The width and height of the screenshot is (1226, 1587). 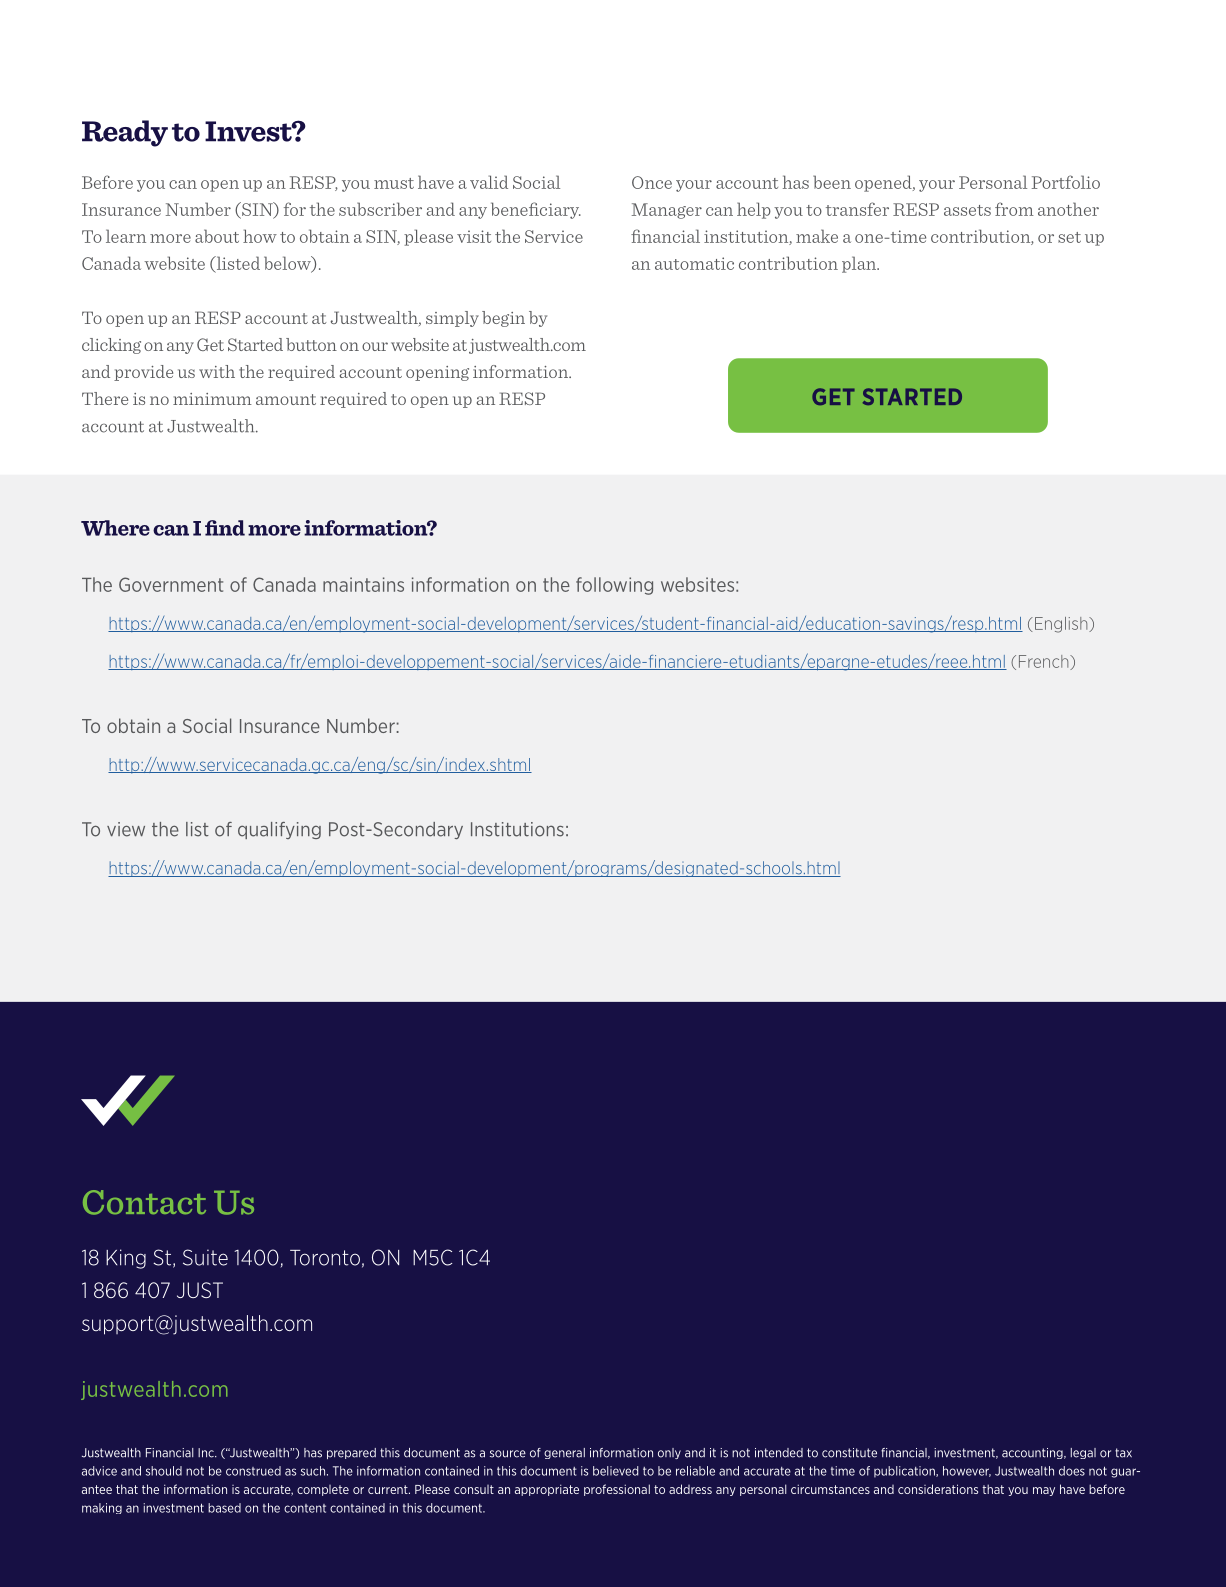 What do you see at coordinates (207, 1453) in the screenshot?
I see `Inc` at bounding box center [207, 1453].
